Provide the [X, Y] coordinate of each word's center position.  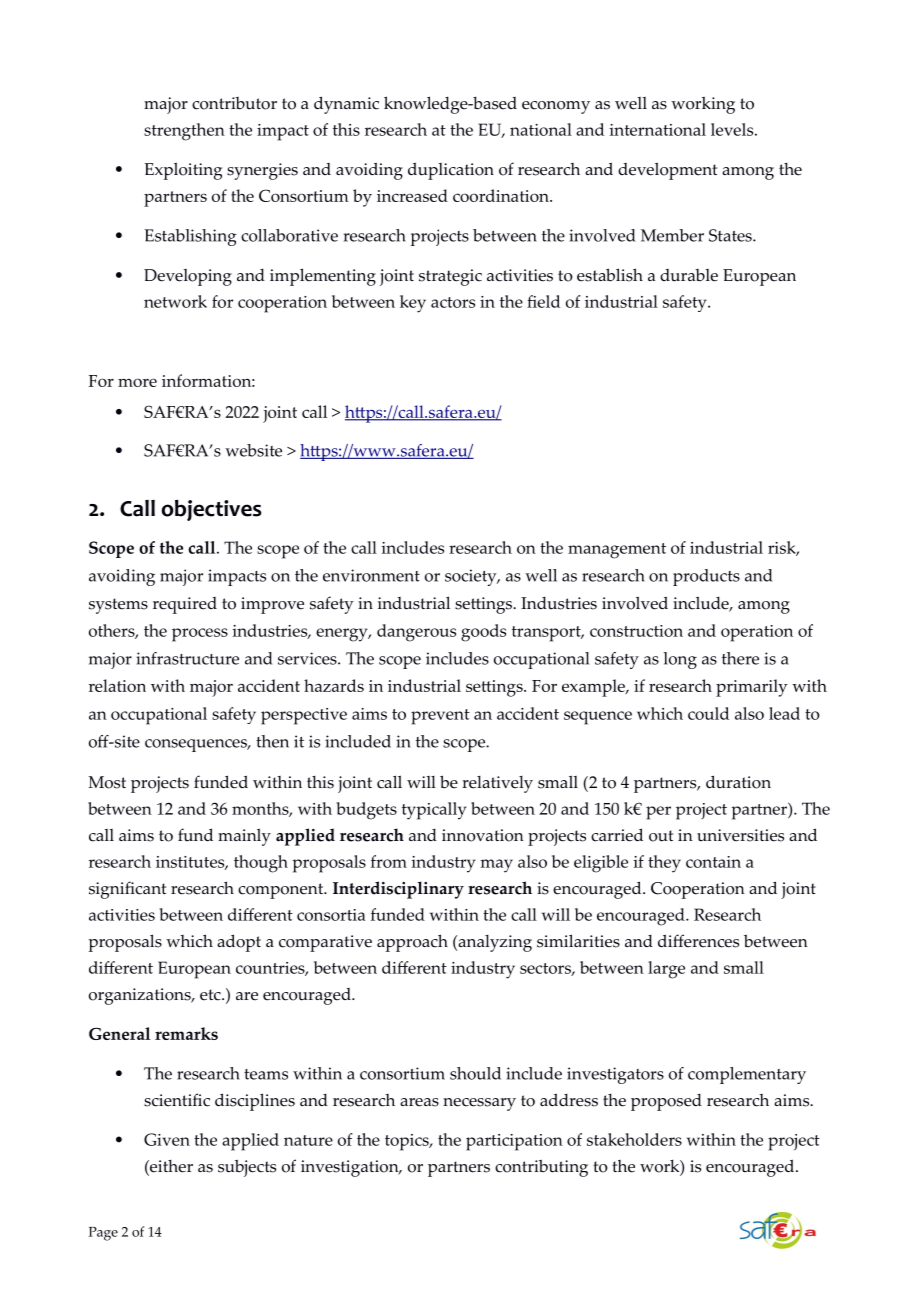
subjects [247, 1168]
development [667, 171]
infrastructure [187, 658]
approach [412, 943]
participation [514, 1142]
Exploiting [183, 171]
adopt [239, 943]
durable [689, 275]
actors [453, 302]
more [137, 382]
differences [698, 941]
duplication [451, 171]
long [680, 660]
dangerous [416, 633]
